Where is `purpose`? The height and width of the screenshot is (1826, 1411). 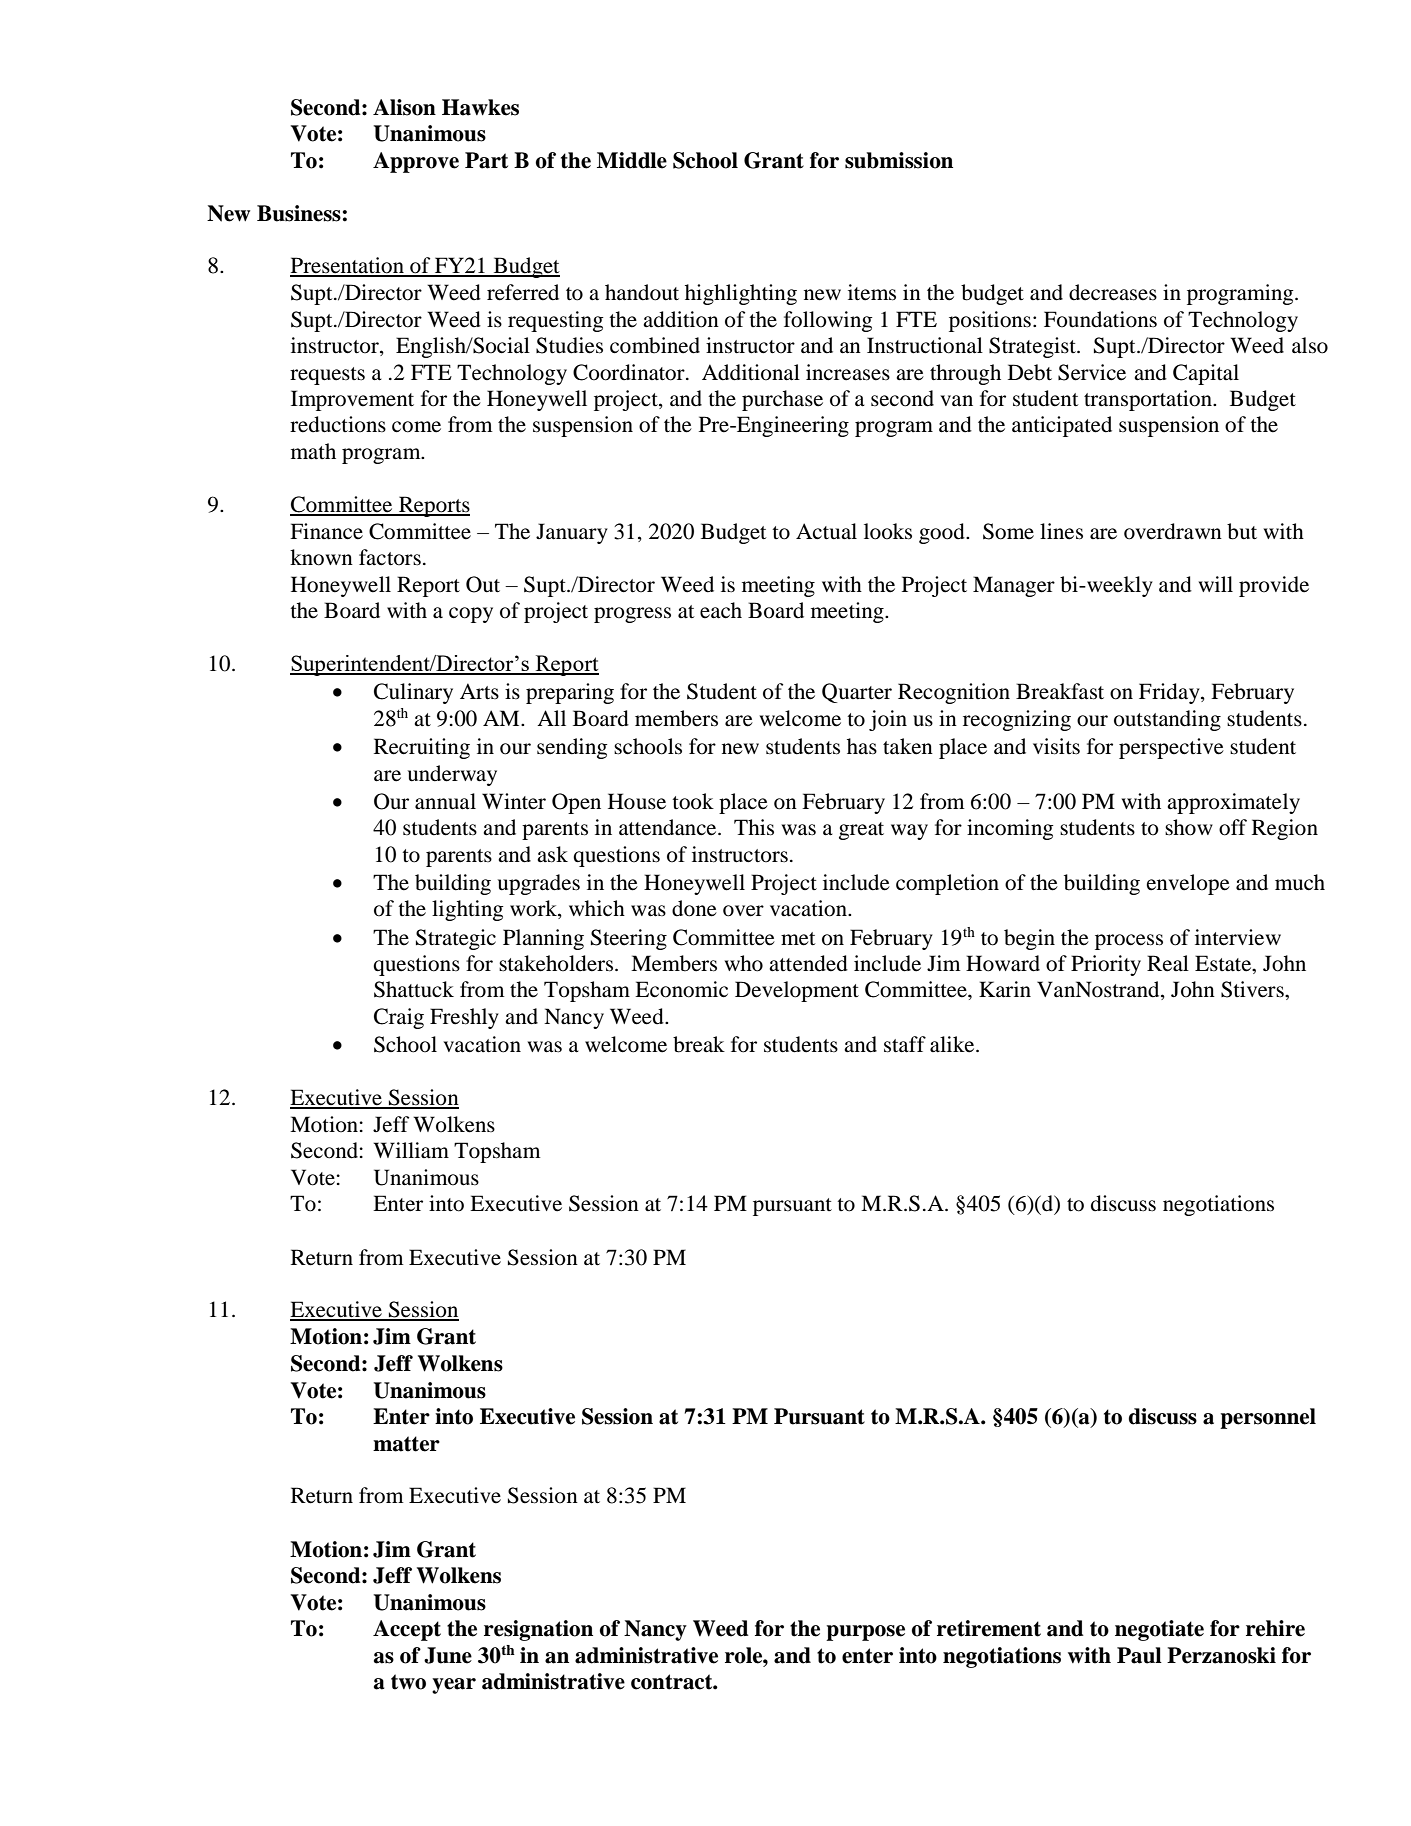
purpose is located at coordinates (865, 1633).
